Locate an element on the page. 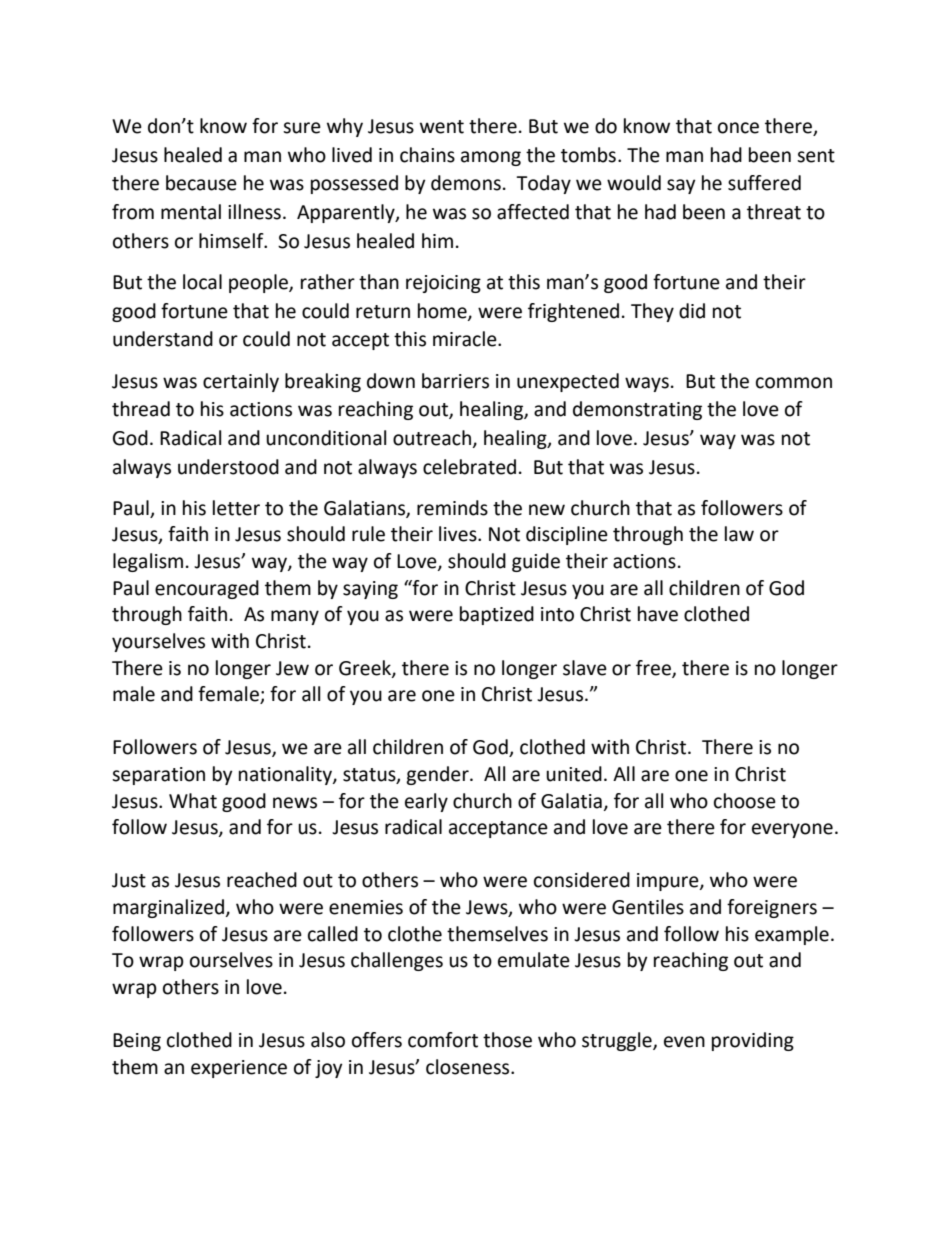  choose is located at coordinates (745, 801).
